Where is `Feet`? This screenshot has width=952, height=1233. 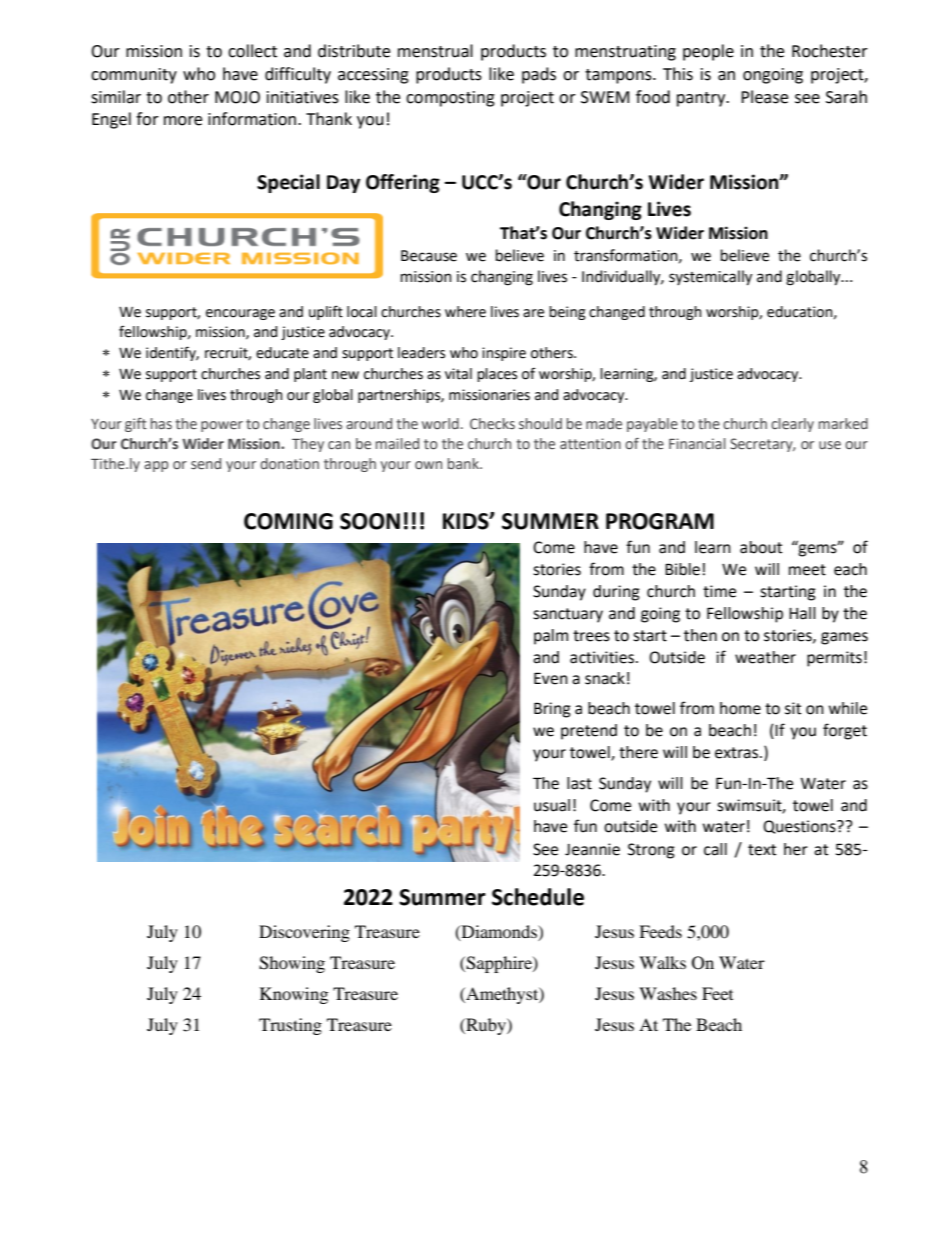 Feet is located at coordinates (717, 993).
